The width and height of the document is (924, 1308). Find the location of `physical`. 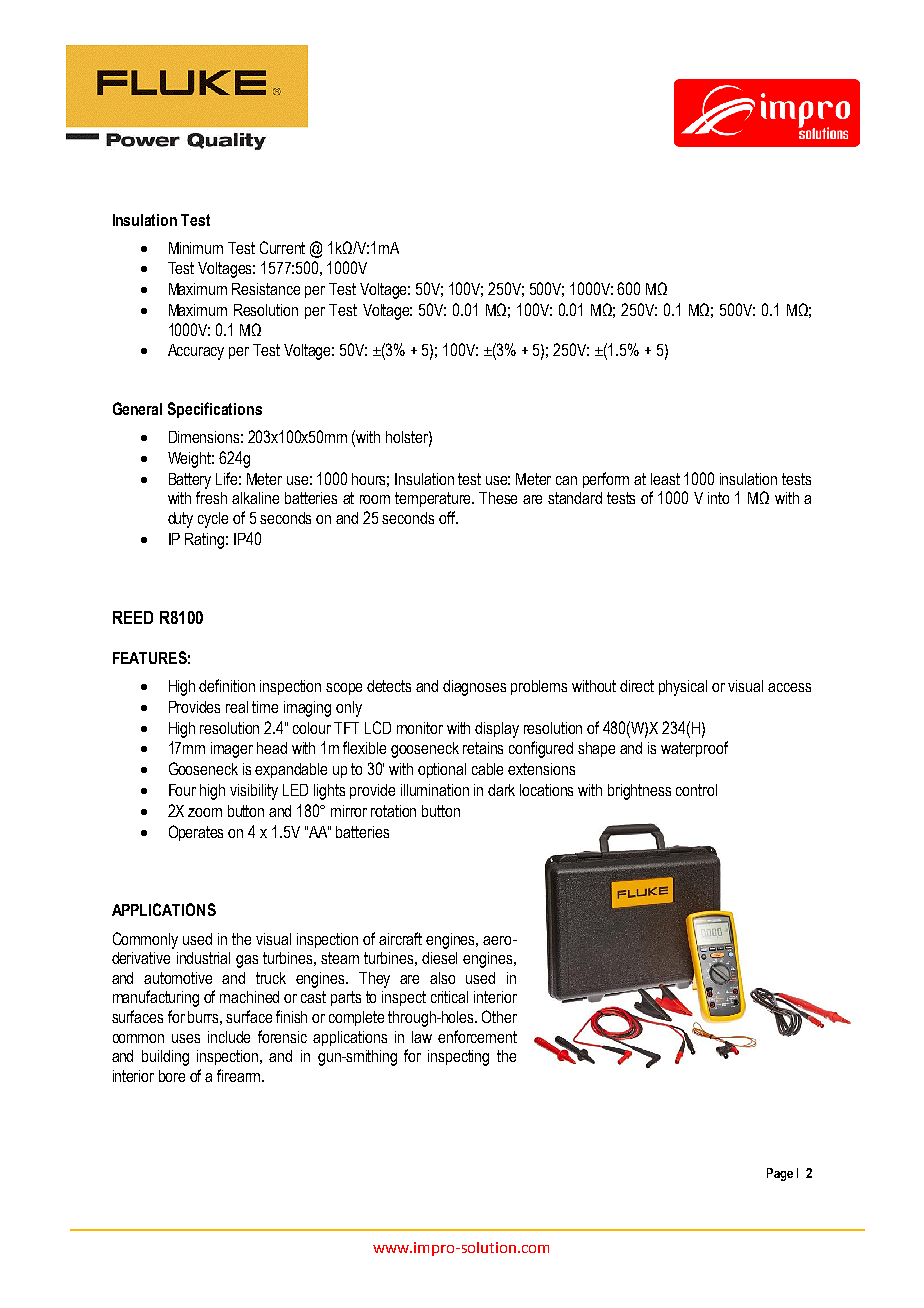

physical is located at coordinates (683, 688).
